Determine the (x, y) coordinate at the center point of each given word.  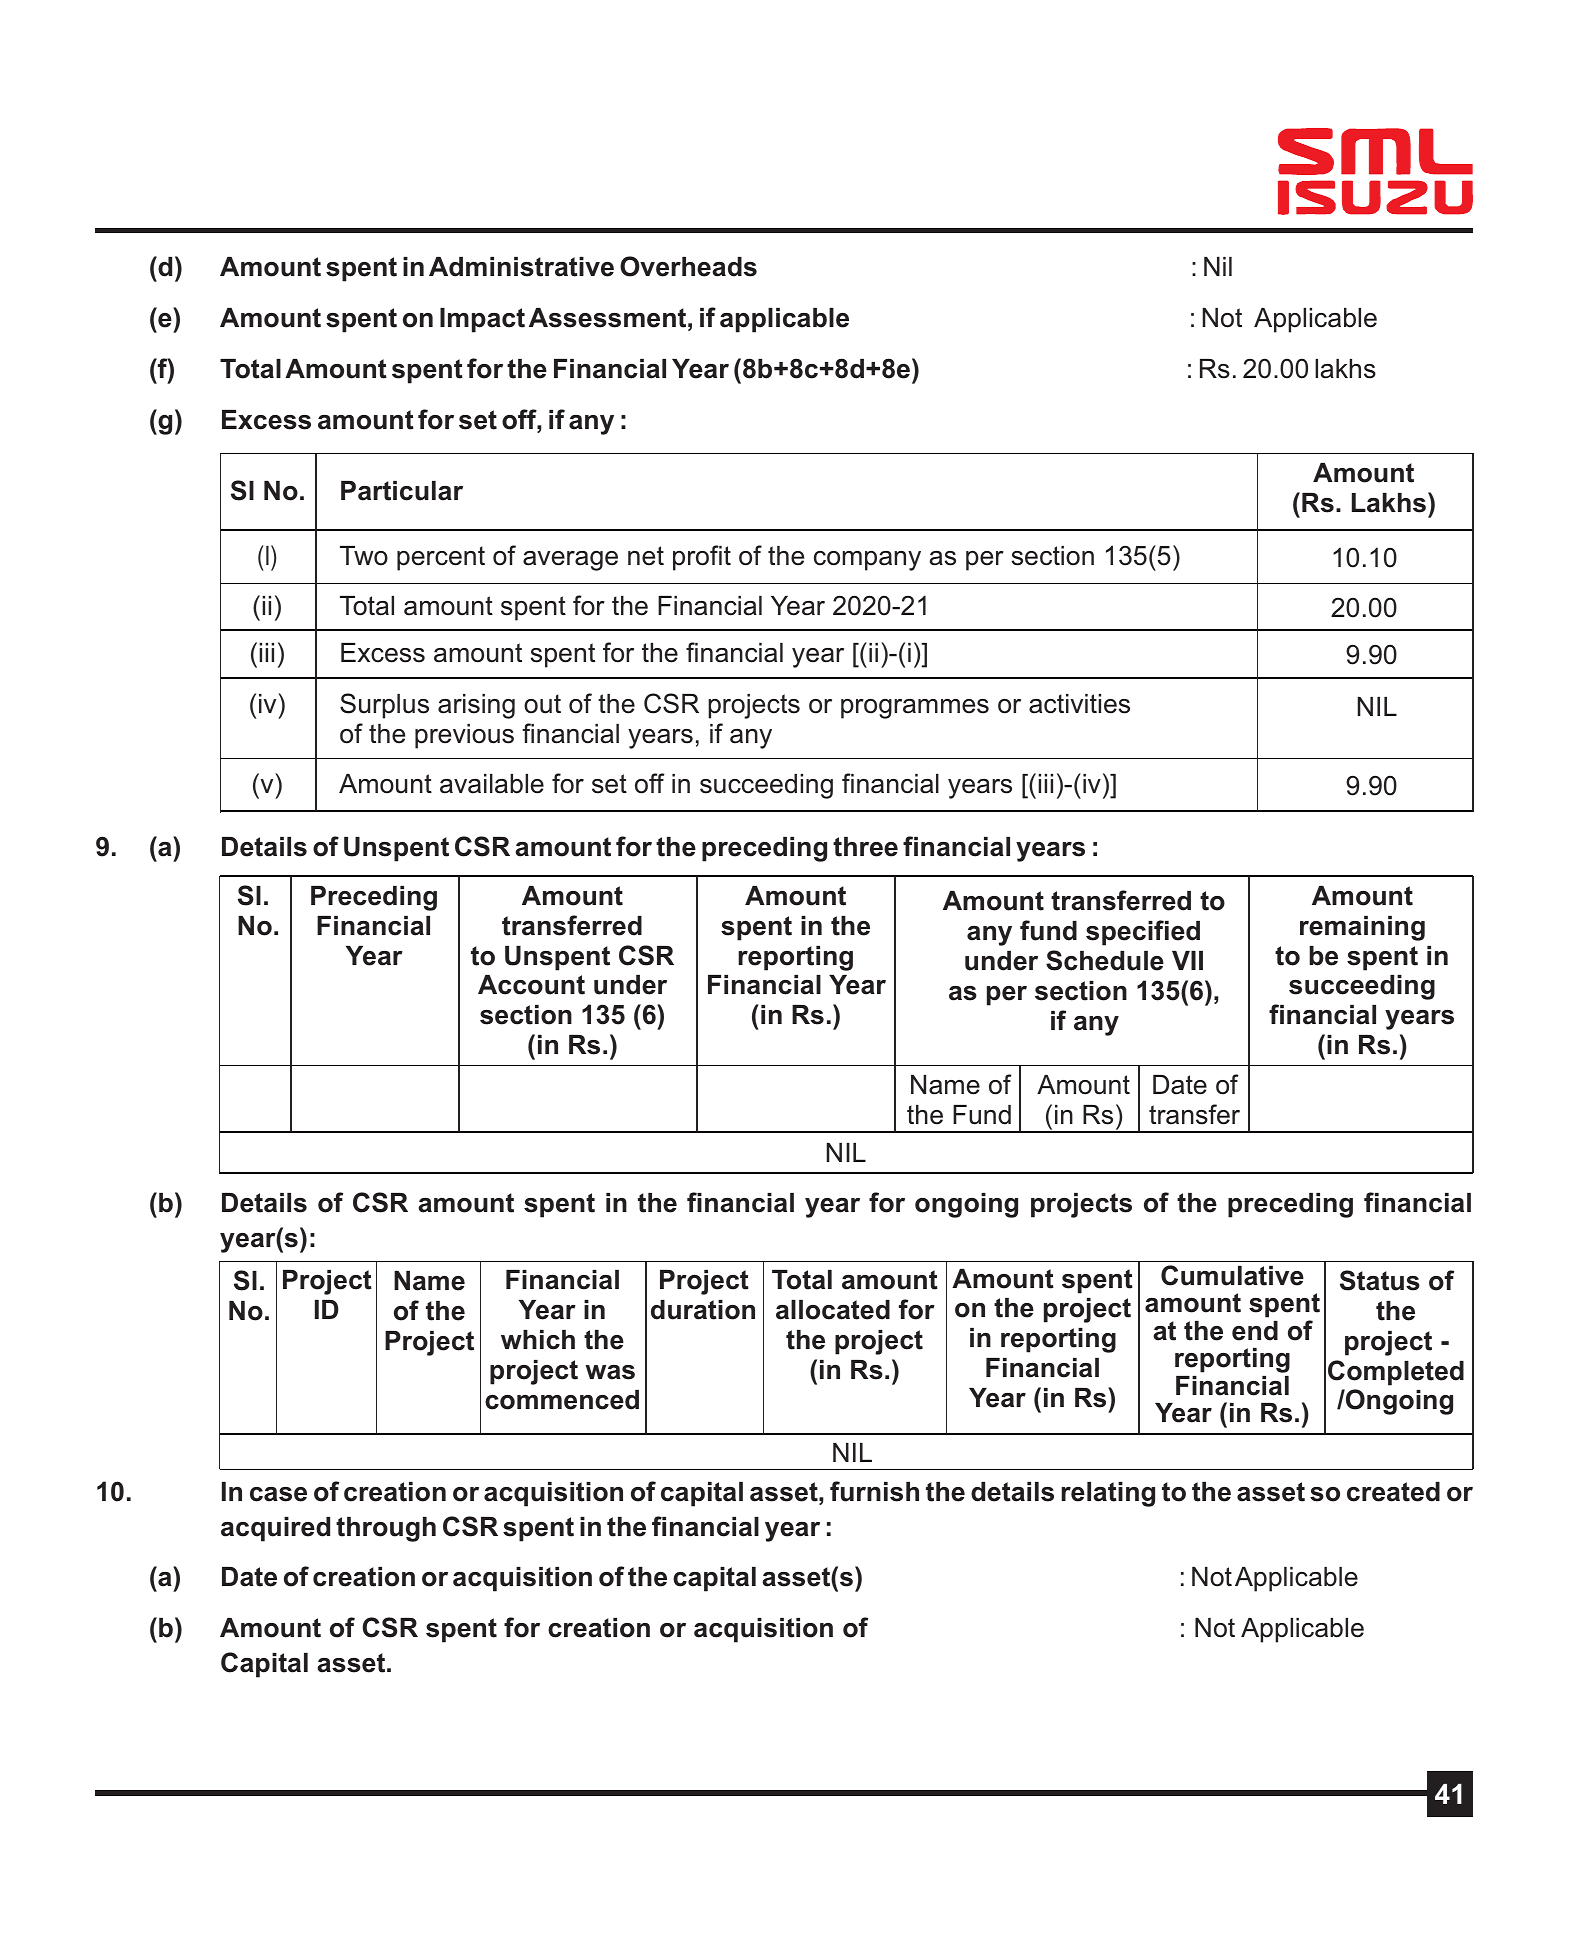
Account (531, 985)
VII (1187, 960)
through (386, 1529)
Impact (482, 320)
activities (1079, 704)
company (867, 561)
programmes (915, 709)
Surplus (384, 706)
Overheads (688, 266)
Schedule (1105, 960)
